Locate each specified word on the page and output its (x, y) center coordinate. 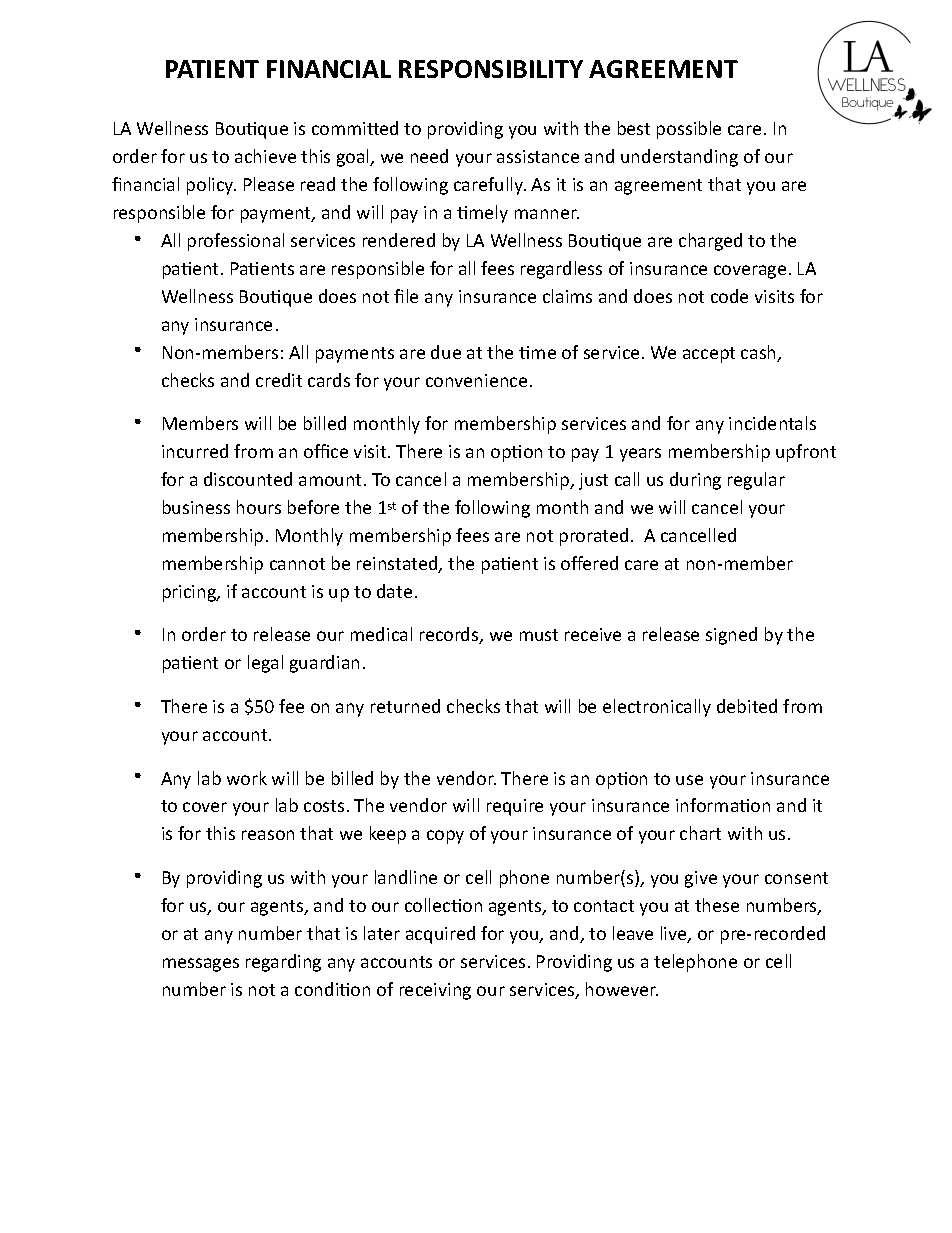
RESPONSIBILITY (491, 69)
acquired (440, 935)
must (539, 635)
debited (747, 706)
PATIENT (212, 69)
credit (279, 380)
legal (265, 664)
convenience (476, 380)
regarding (283, 963)
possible (689, 130)
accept (709, 355)
